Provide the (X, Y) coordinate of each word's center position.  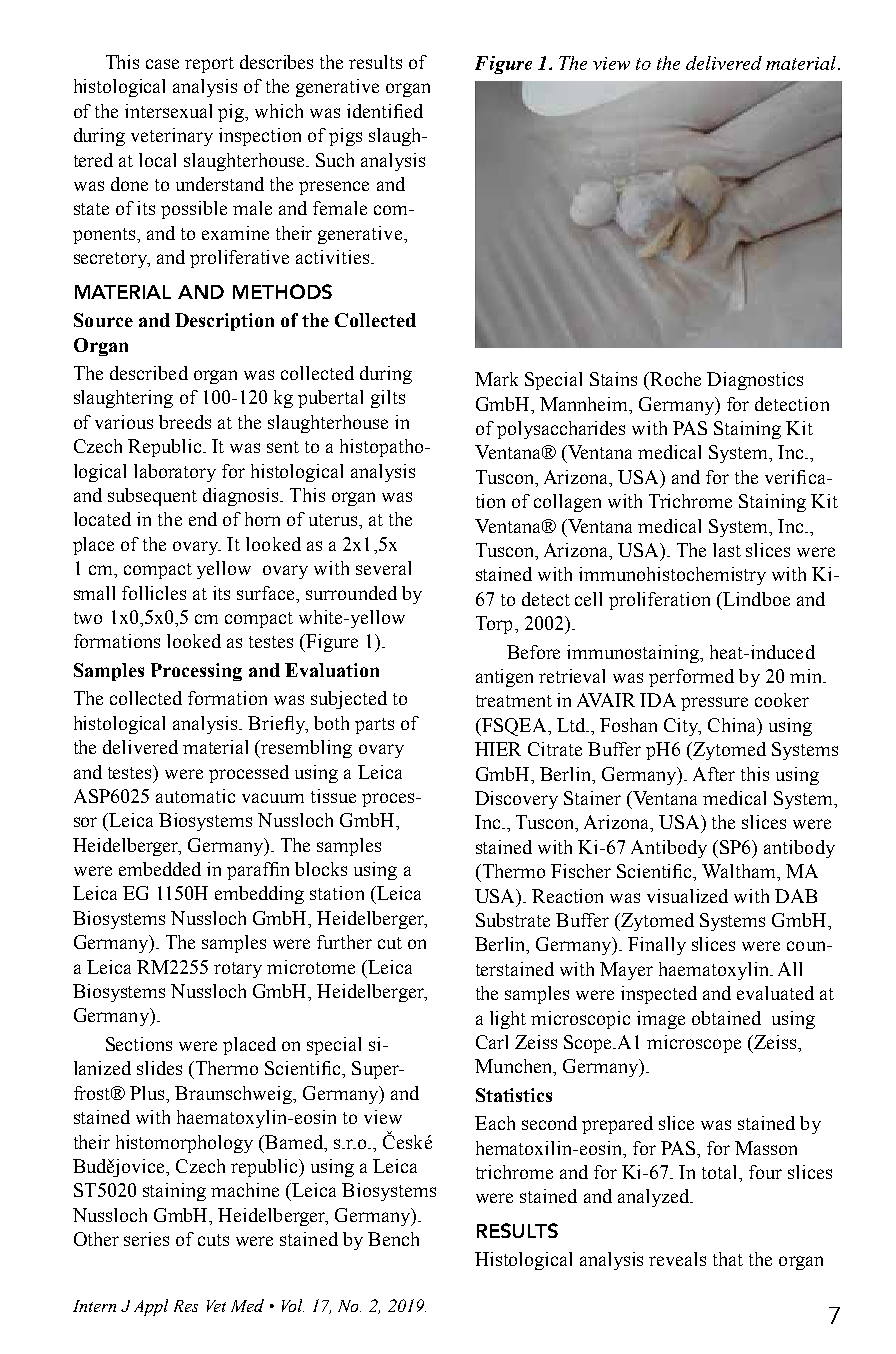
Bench (393, 1239)
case (162, 64)
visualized (687, 896)
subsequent (152, 497)
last (727, 550)
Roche (675, 379)
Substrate (513, 920)
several (383, 568)
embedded (160, 869)
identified (385, 111)
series (146, 1239)
